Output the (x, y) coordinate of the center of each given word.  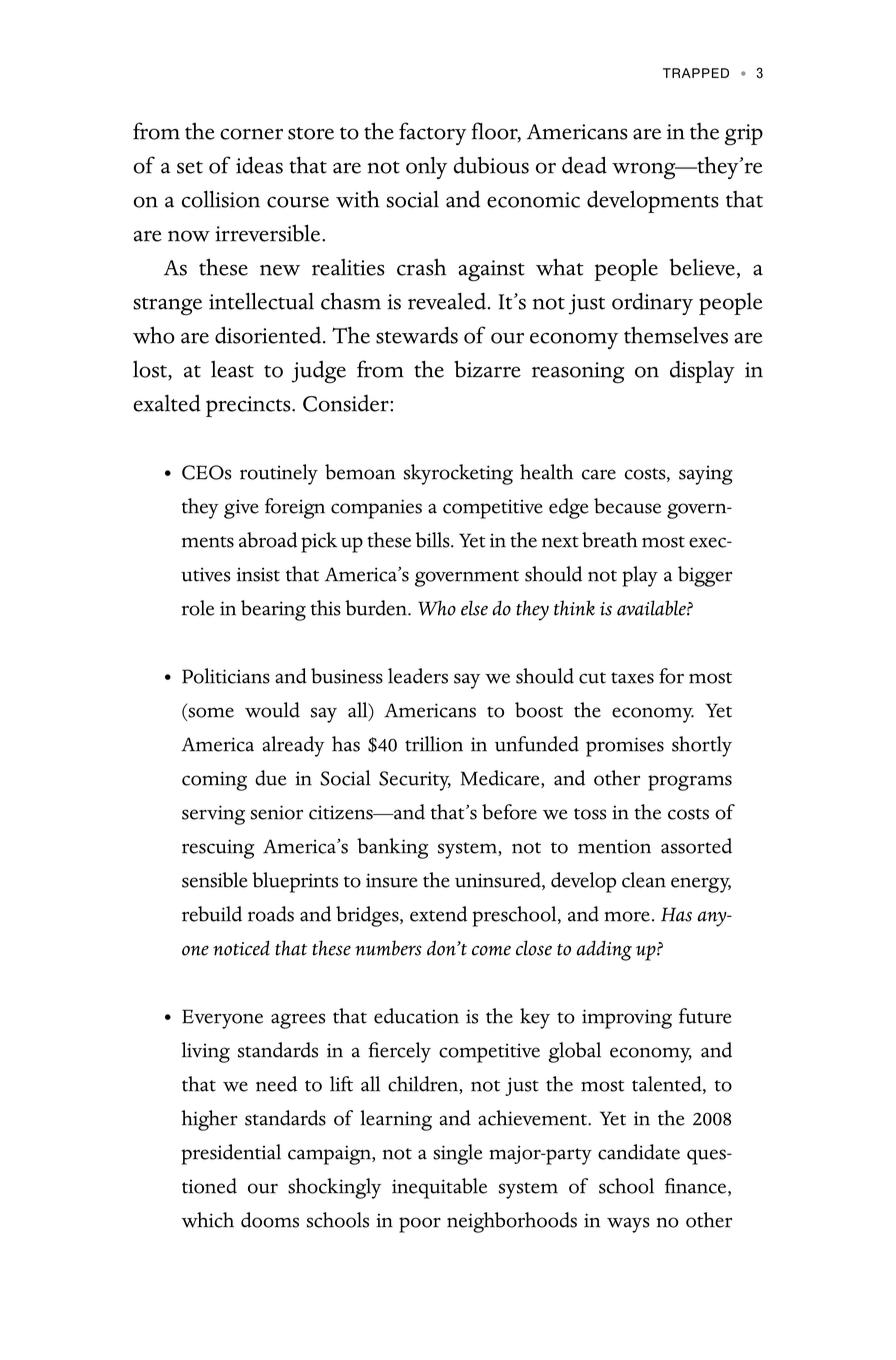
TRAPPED (696, 73)
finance (697, 1187)
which (207, 1220)
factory (433, 133)
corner (251, 134)
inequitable (439, 1188)
